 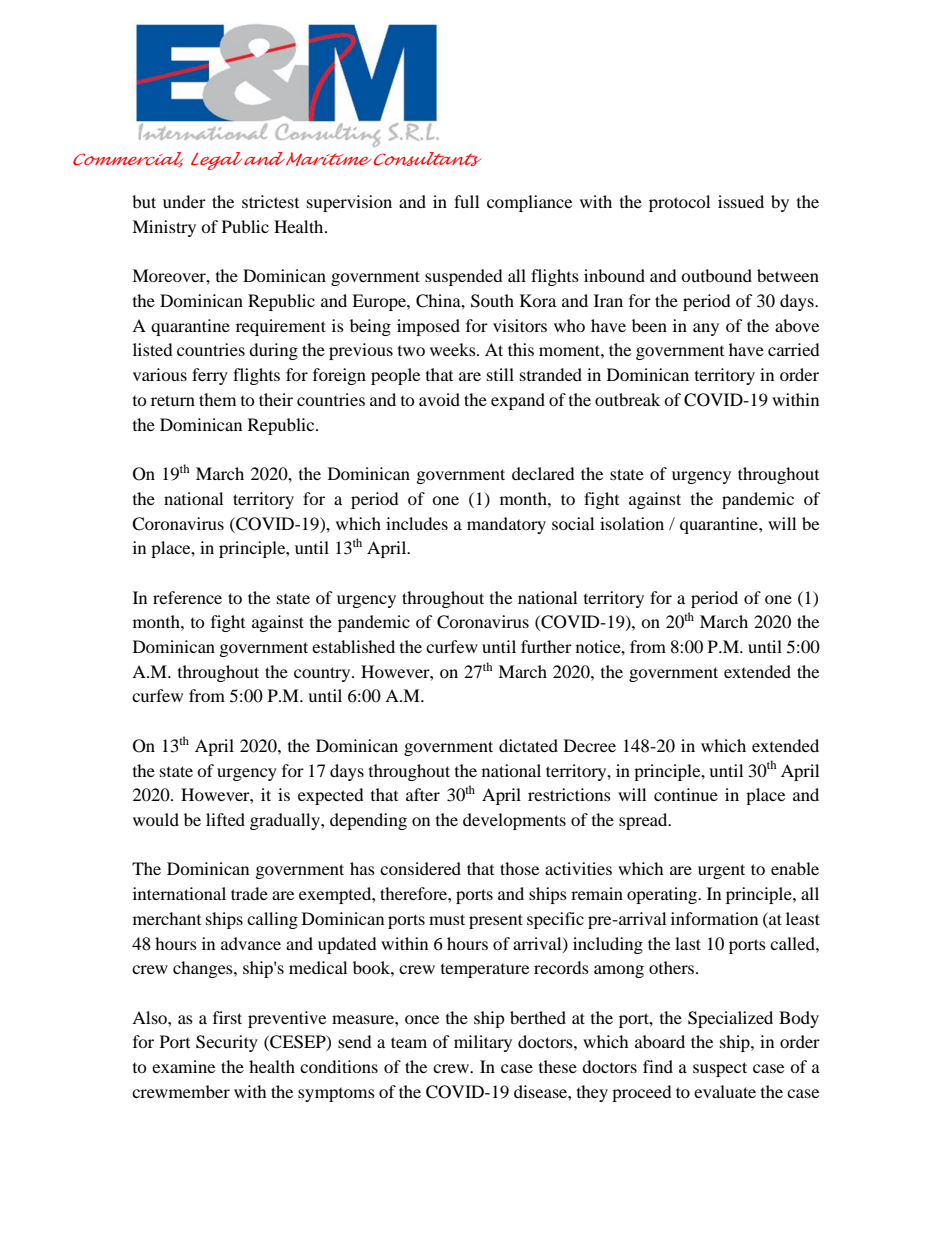 What do you see at coordinates (546, 646) in the screenshot?
I see `further` at bounding box center [546, 646].
